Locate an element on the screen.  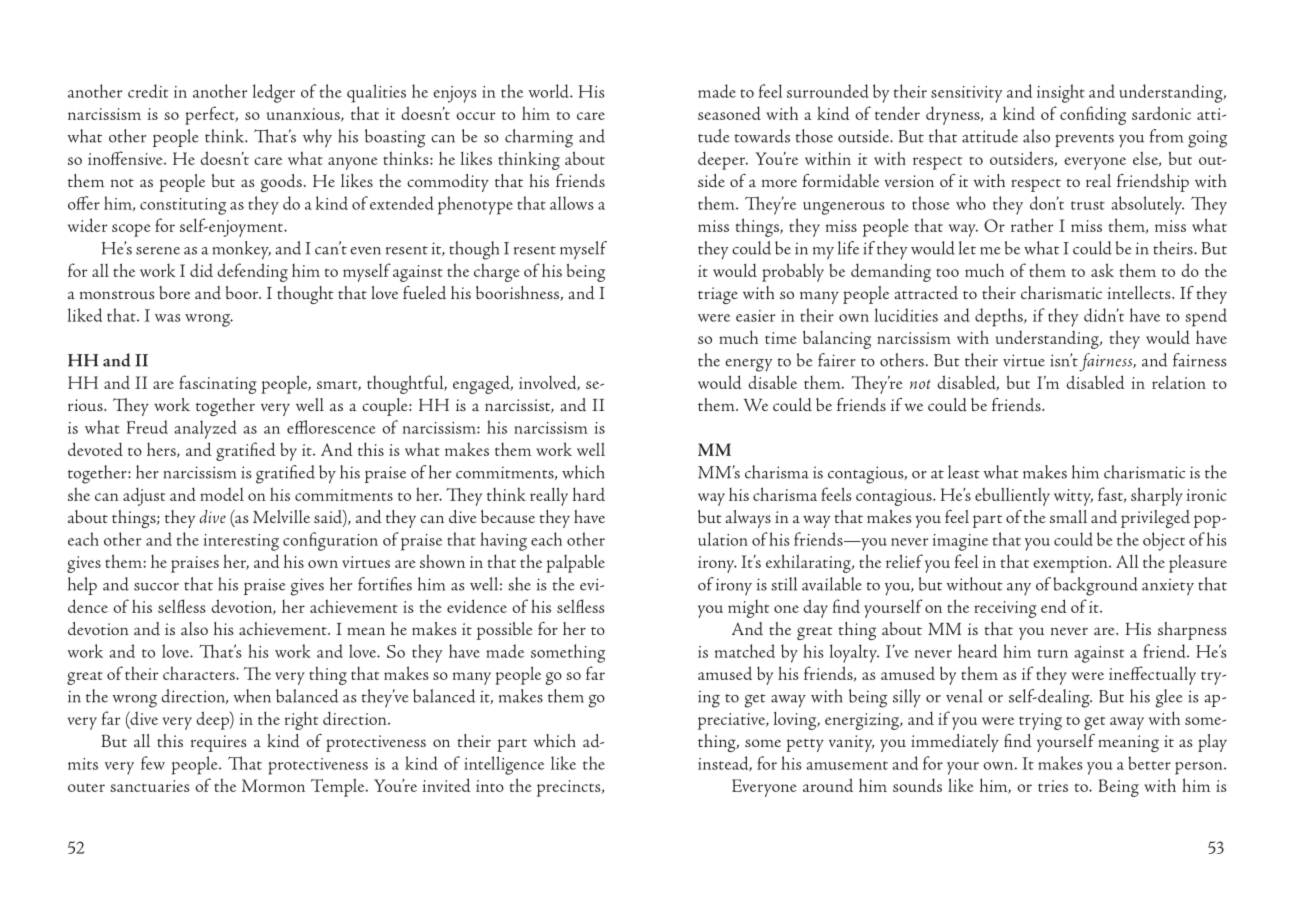
hard is located at coordinates (589, 494).
